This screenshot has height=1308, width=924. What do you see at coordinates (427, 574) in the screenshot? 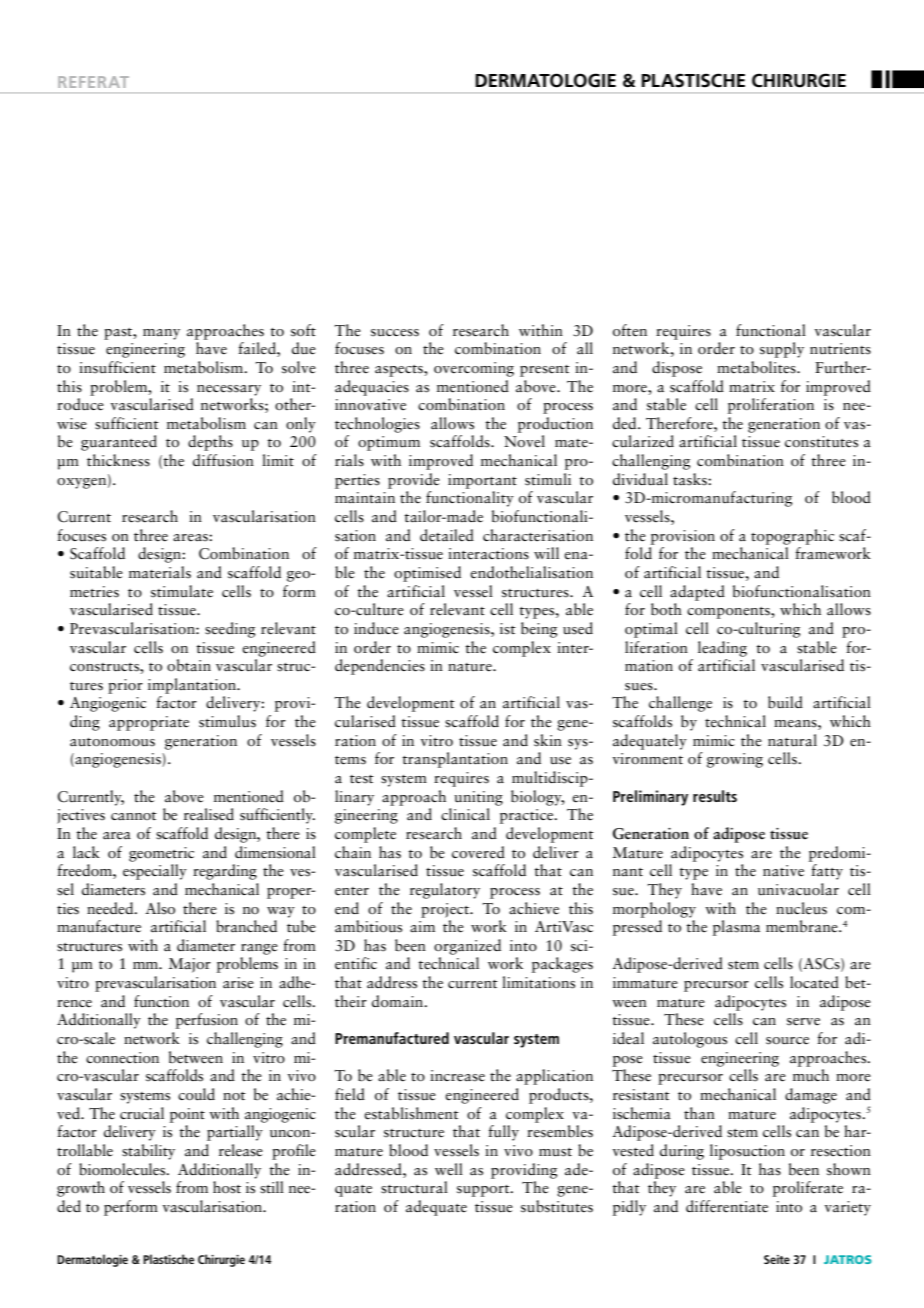
I see `optimised` at bounding box center [427, 574].
